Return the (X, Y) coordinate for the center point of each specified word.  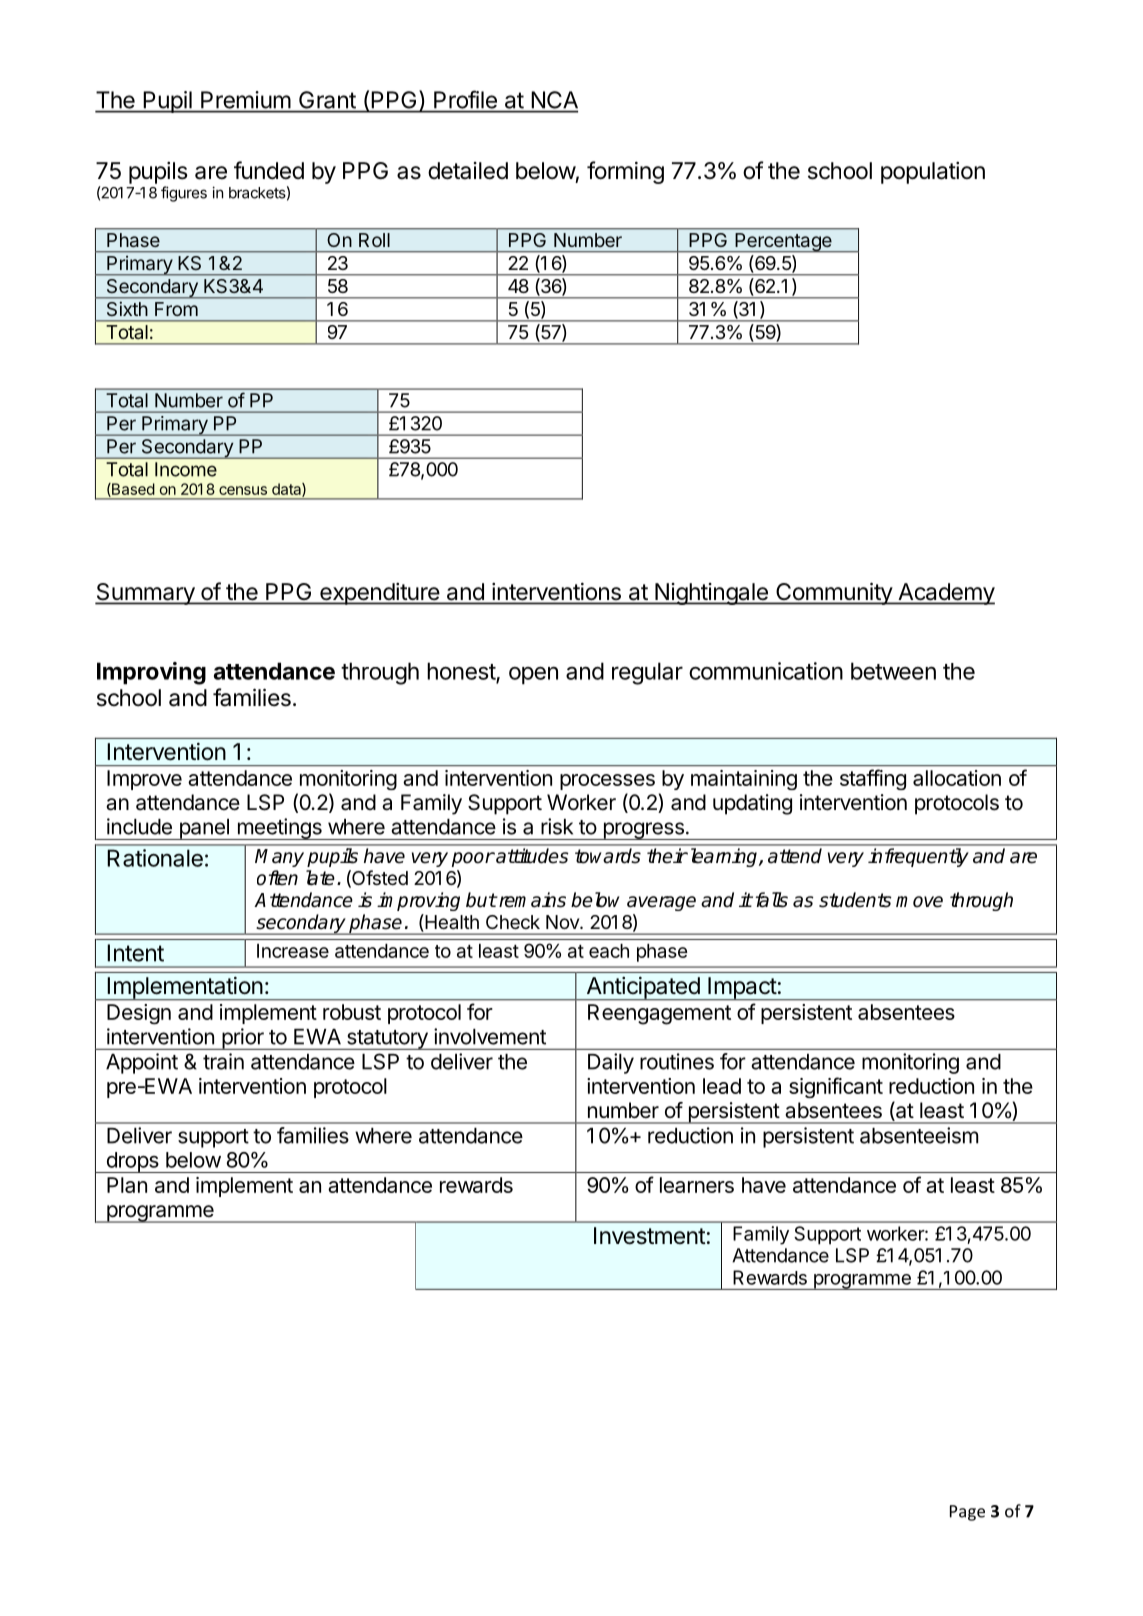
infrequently (918, 857)
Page (967, 1513)
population (933, 173)
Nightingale (711, 594)
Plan (127, 1185)
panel (204, 829)
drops (132, 1162)
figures (184, 194)
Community (834, 593)
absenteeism (919, 1135)
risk (557, 826)
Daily (611, 1063)
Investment (650, 1236)
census (243, 490)
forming (625, 172)
